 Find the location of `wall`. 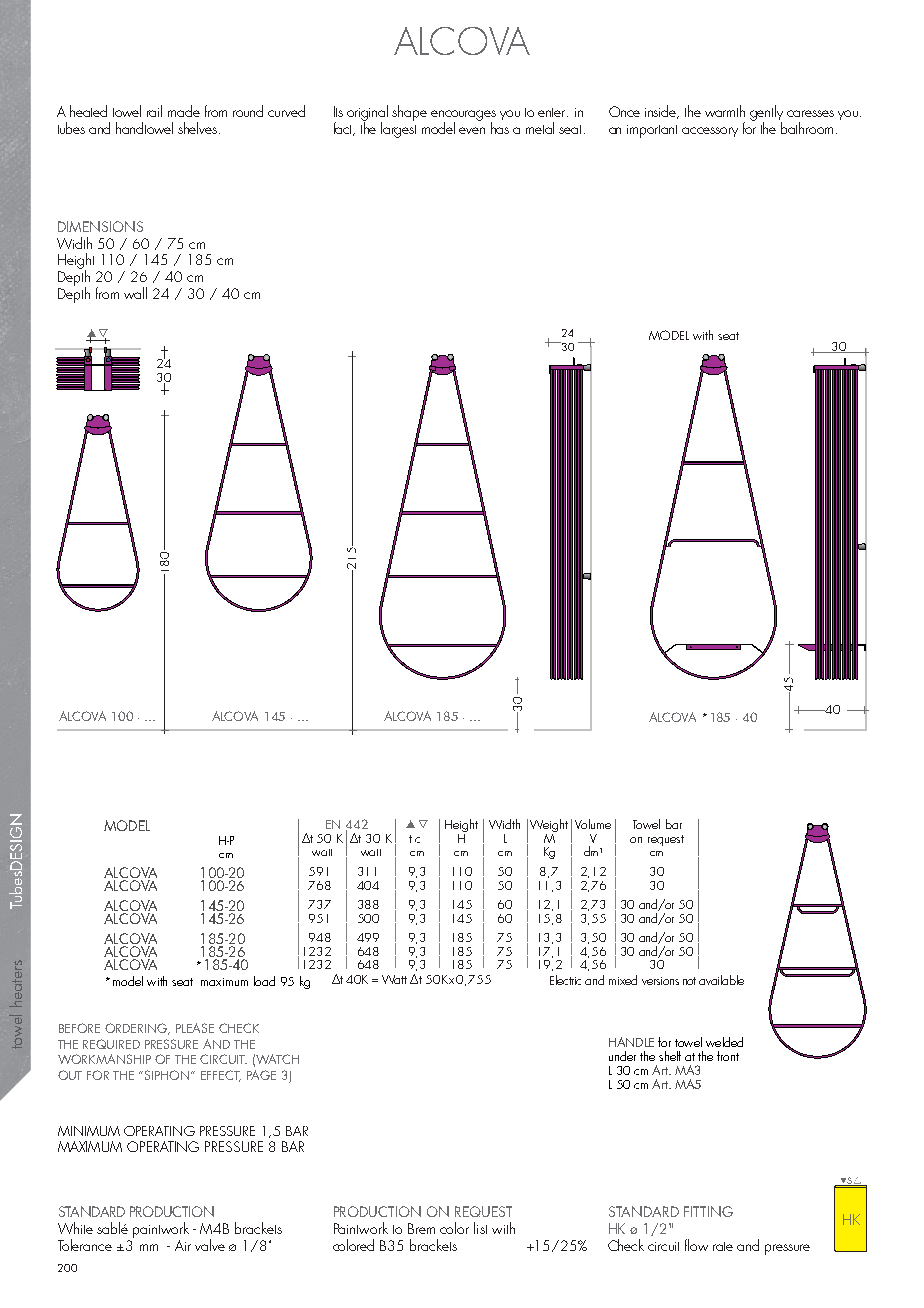

wall is located at coordinates (135, 293).
